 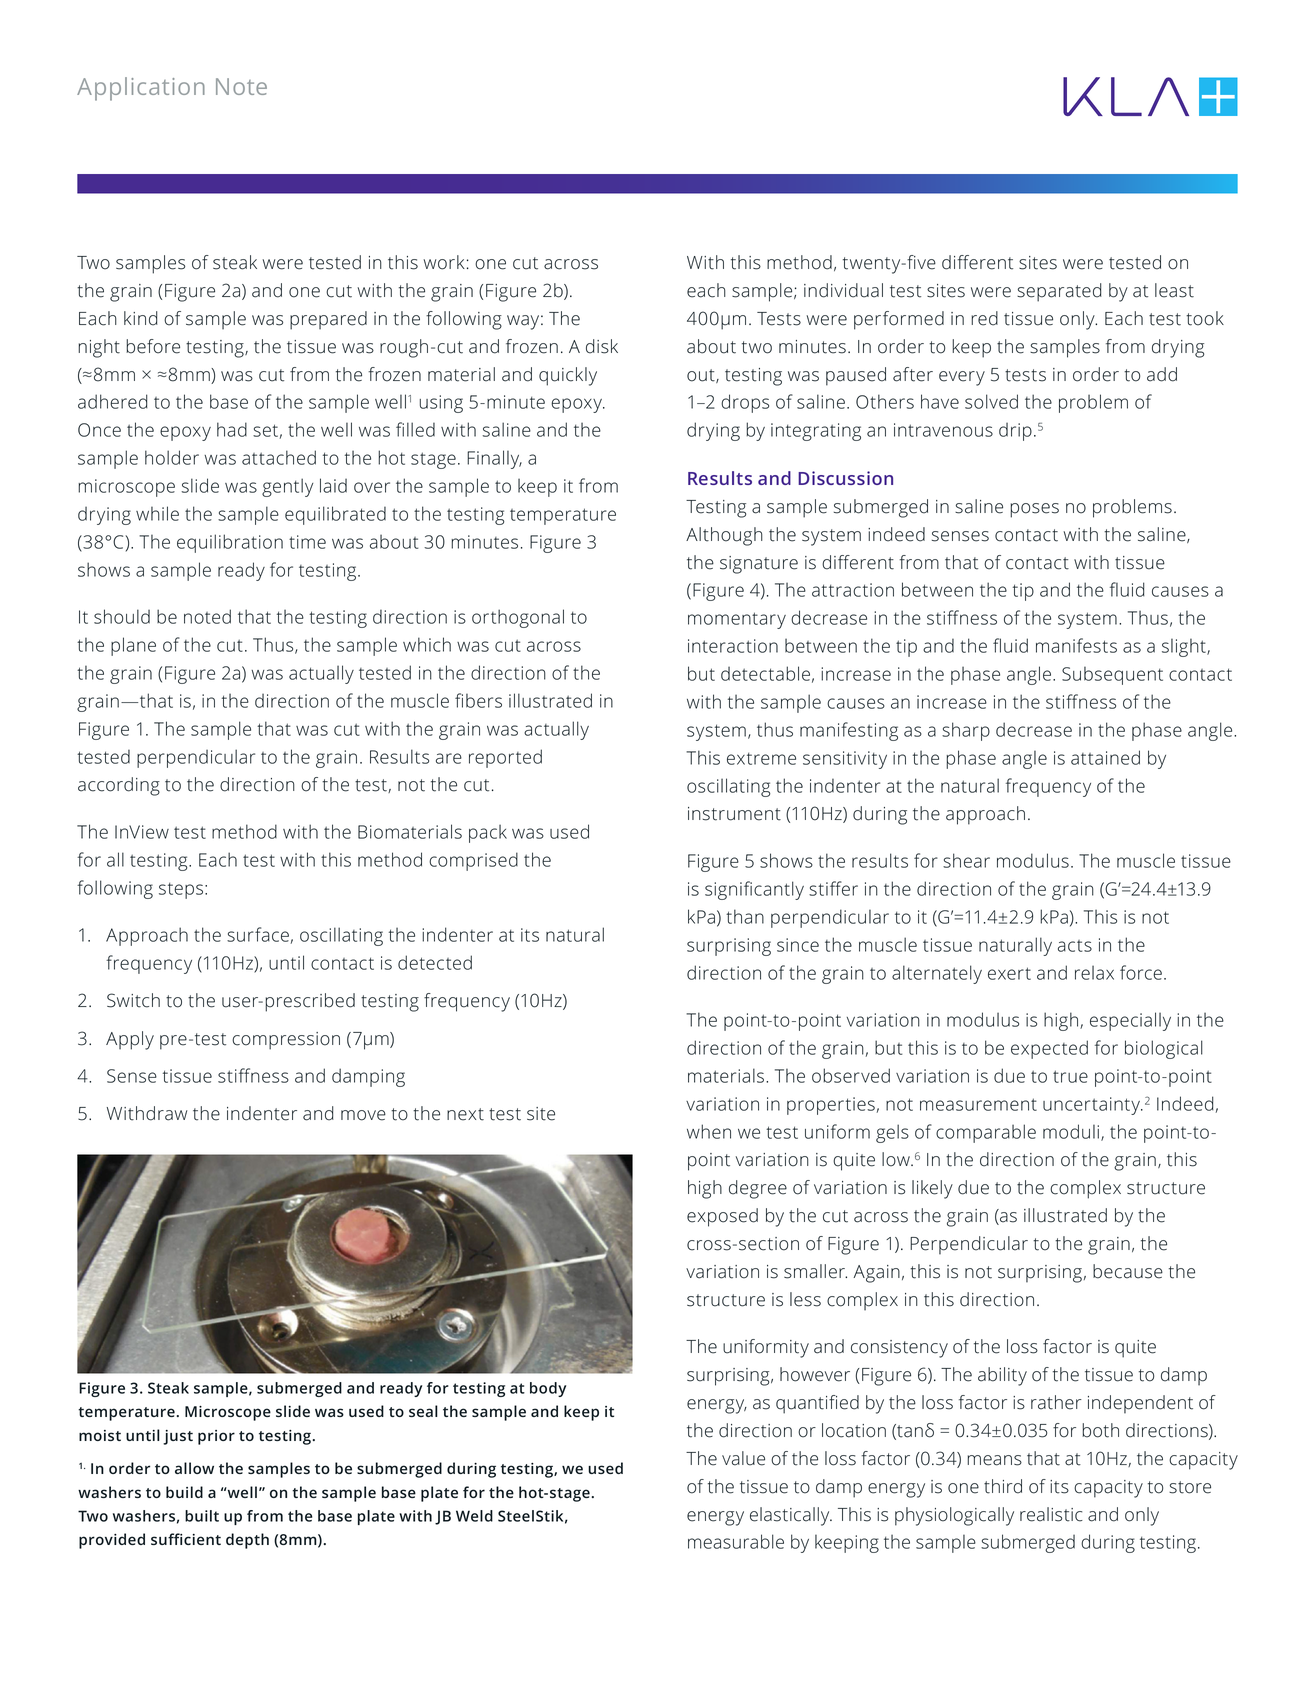 What do you see at coordinates (734, 814) in the screenshot?
I see `instrument` at bounding box center [734, 814].
